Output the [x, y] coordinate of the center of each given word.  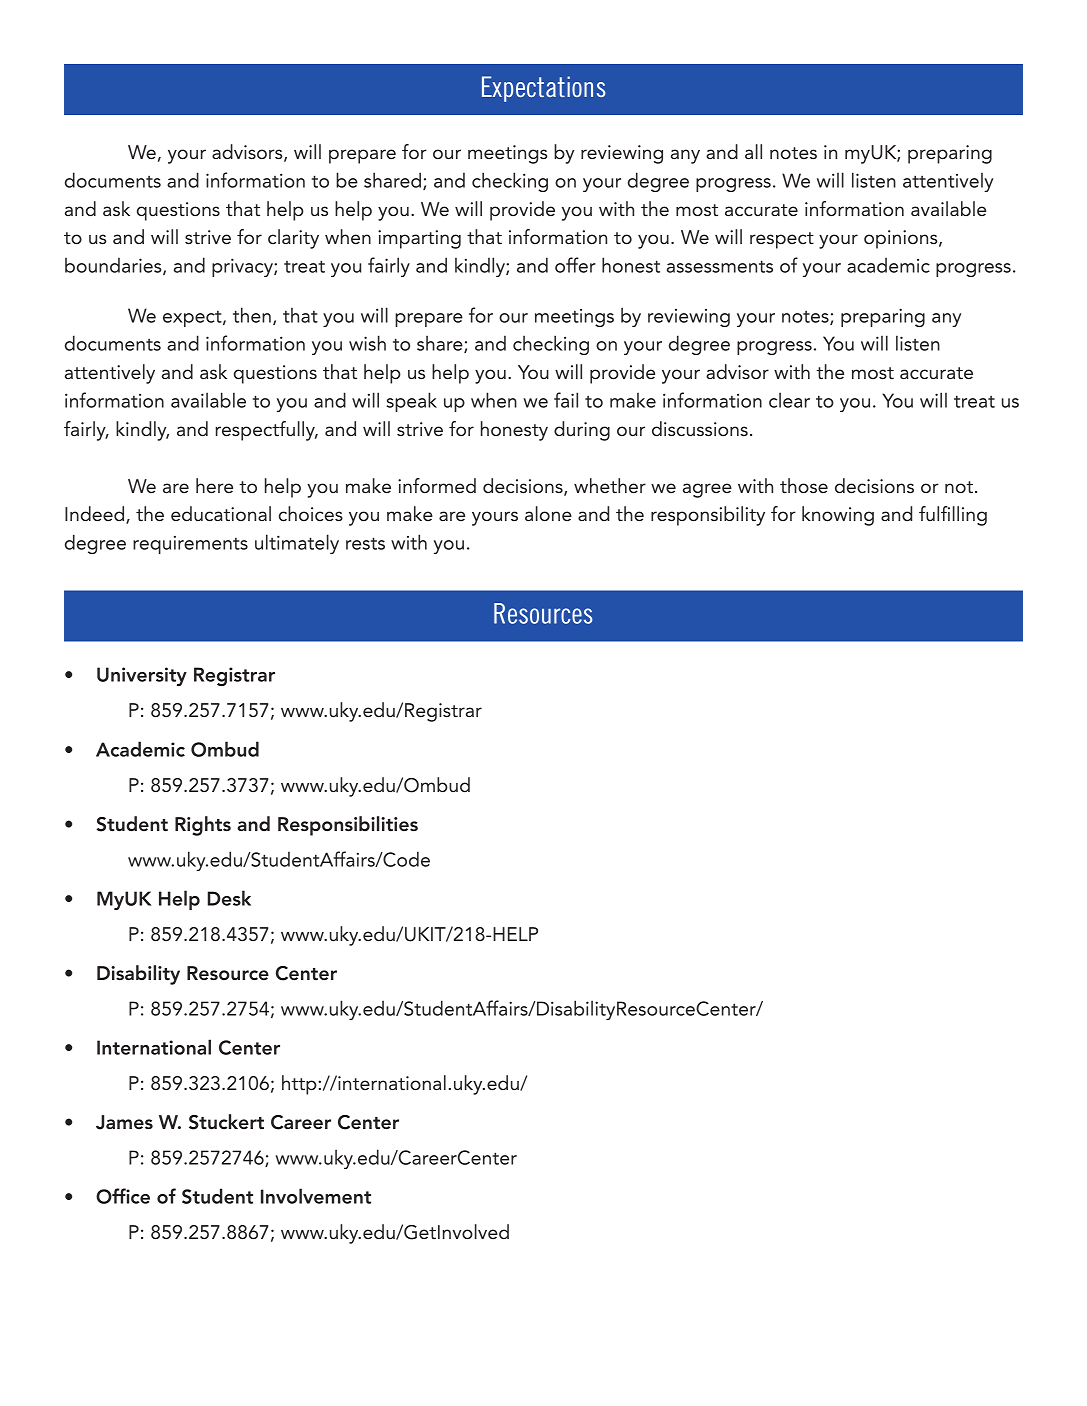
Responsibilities [348, 826]
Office [123, 1196]
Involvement [316, 1196]
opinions [902, 239]
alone [548, 513]
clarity [293, 239]
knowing [838, 516]
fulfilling [953, 516]
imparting [419, 239]
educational [221, 513]
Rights [203, 826]
